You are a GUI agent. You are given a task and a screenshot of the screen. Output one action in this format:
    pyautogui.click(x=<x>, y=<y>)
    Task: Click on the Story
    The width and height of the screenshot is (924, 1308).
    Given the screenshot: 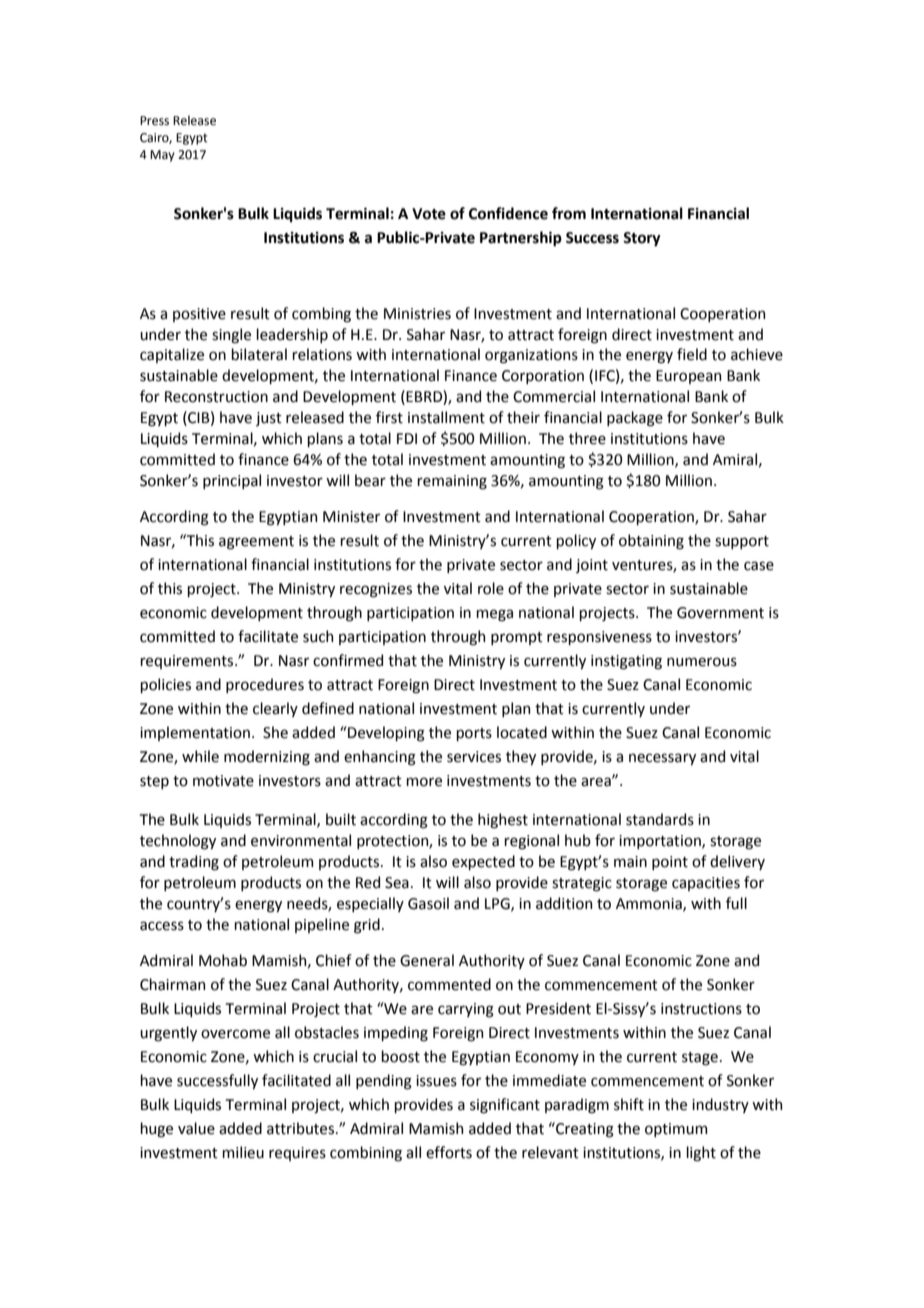 What is the action you would take?
    pyautogui.click(x=642, y=239)
